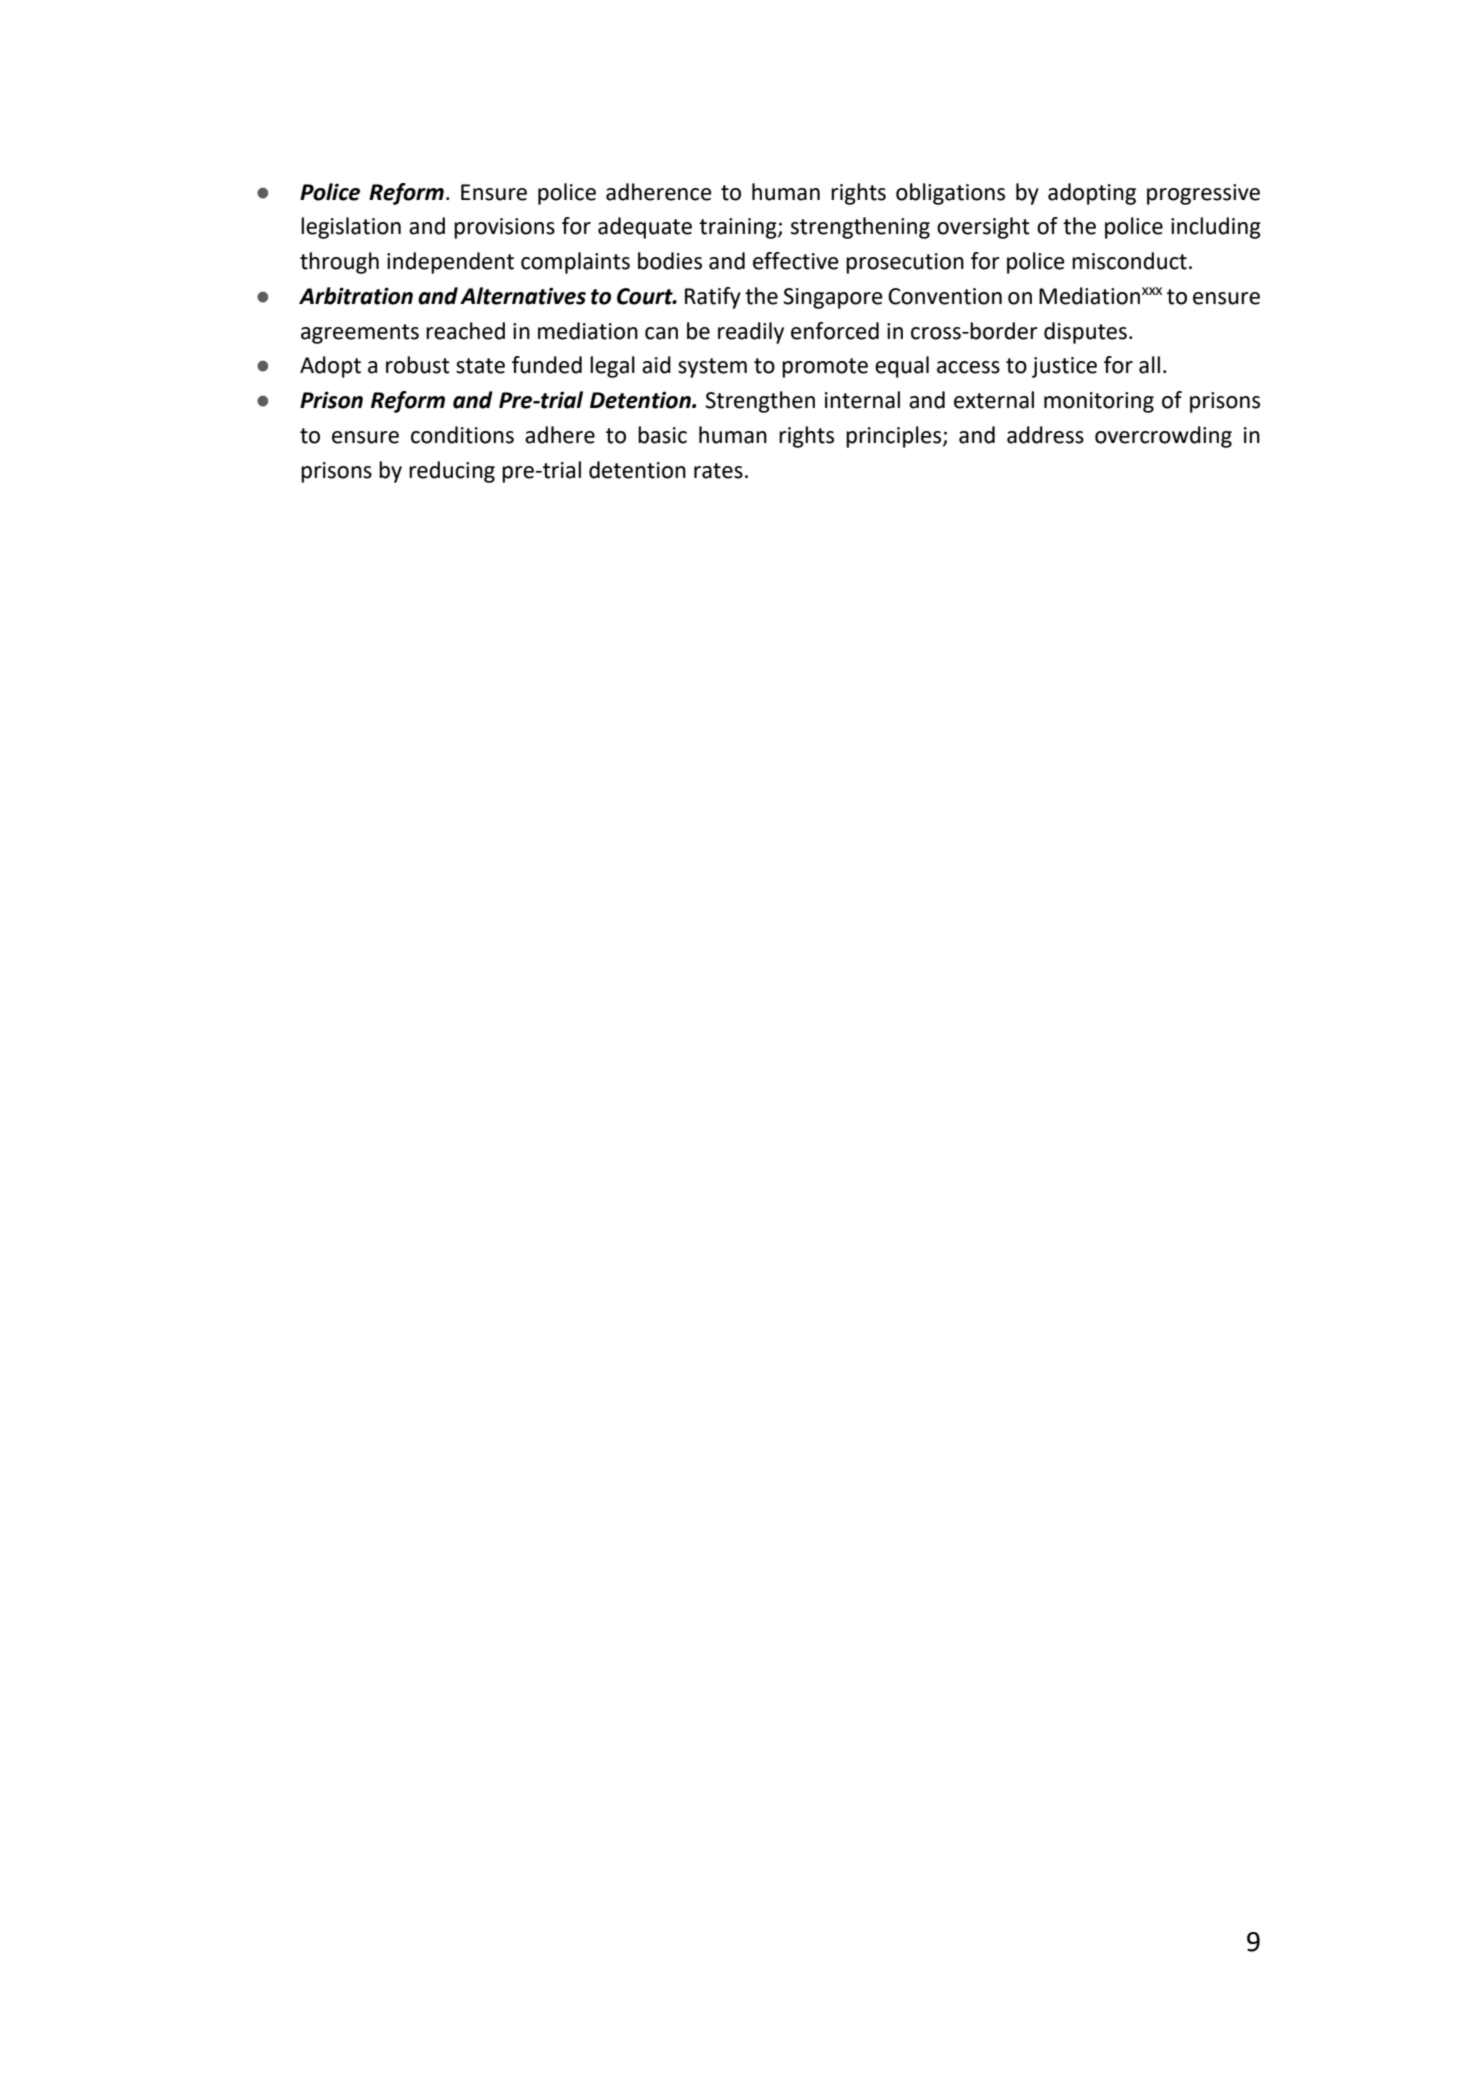  Describe the element at coordinates (751, 333) in the screenshot. I see `readily` at that location.
